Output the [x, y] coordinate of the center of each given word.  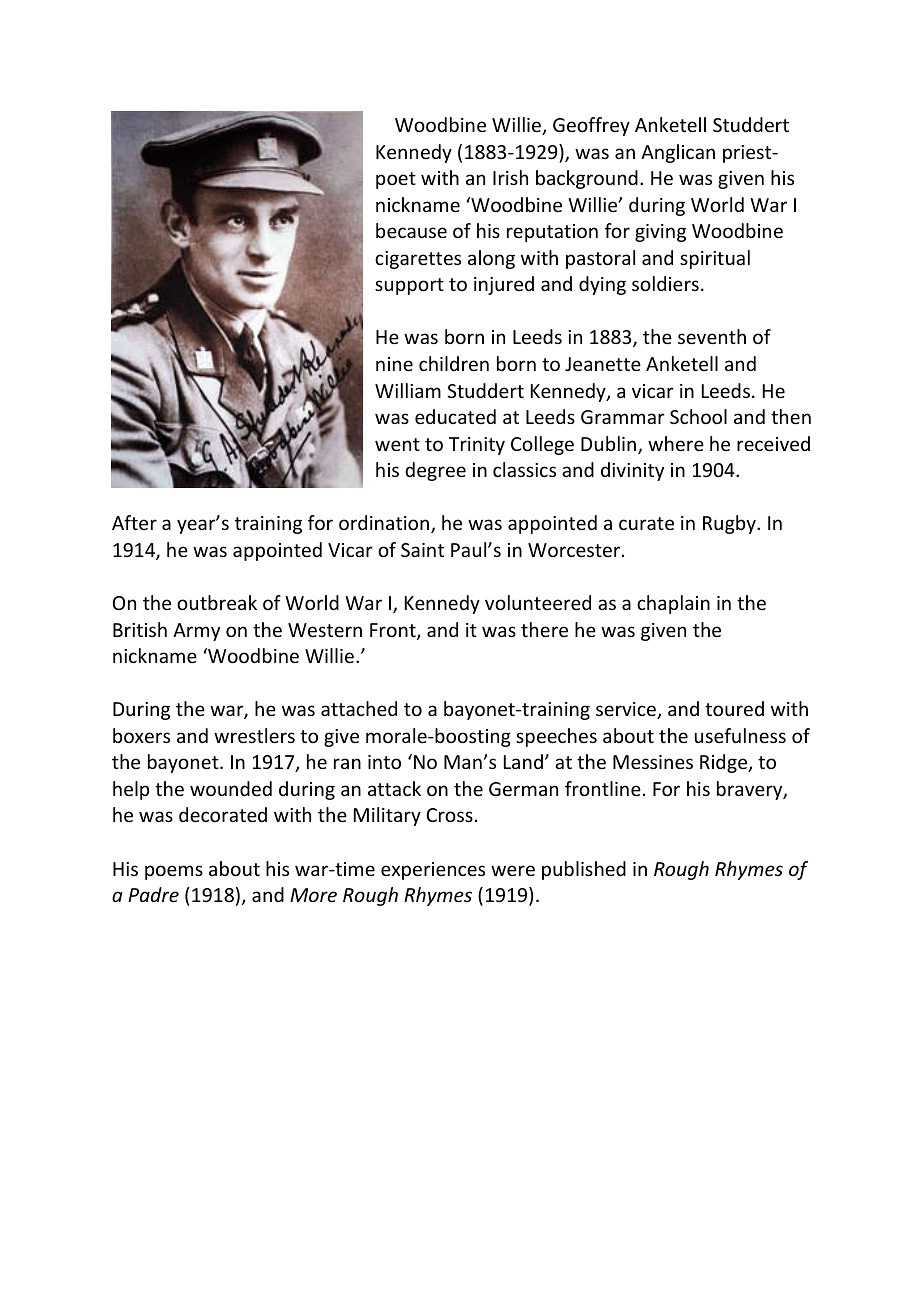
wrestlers [254, 735]
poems [174, 872]
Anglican [678, 153]
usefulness [740, 735]
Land [523, 761]
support [409, 286]
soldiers [665, 283]
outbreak [217, 602]
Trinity [477, 446]
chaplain [673, 604]
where [676, 443]
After [134, 522]
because [411, 230]
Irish [510, 177]
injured [504, 285]
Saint [422, 550]
